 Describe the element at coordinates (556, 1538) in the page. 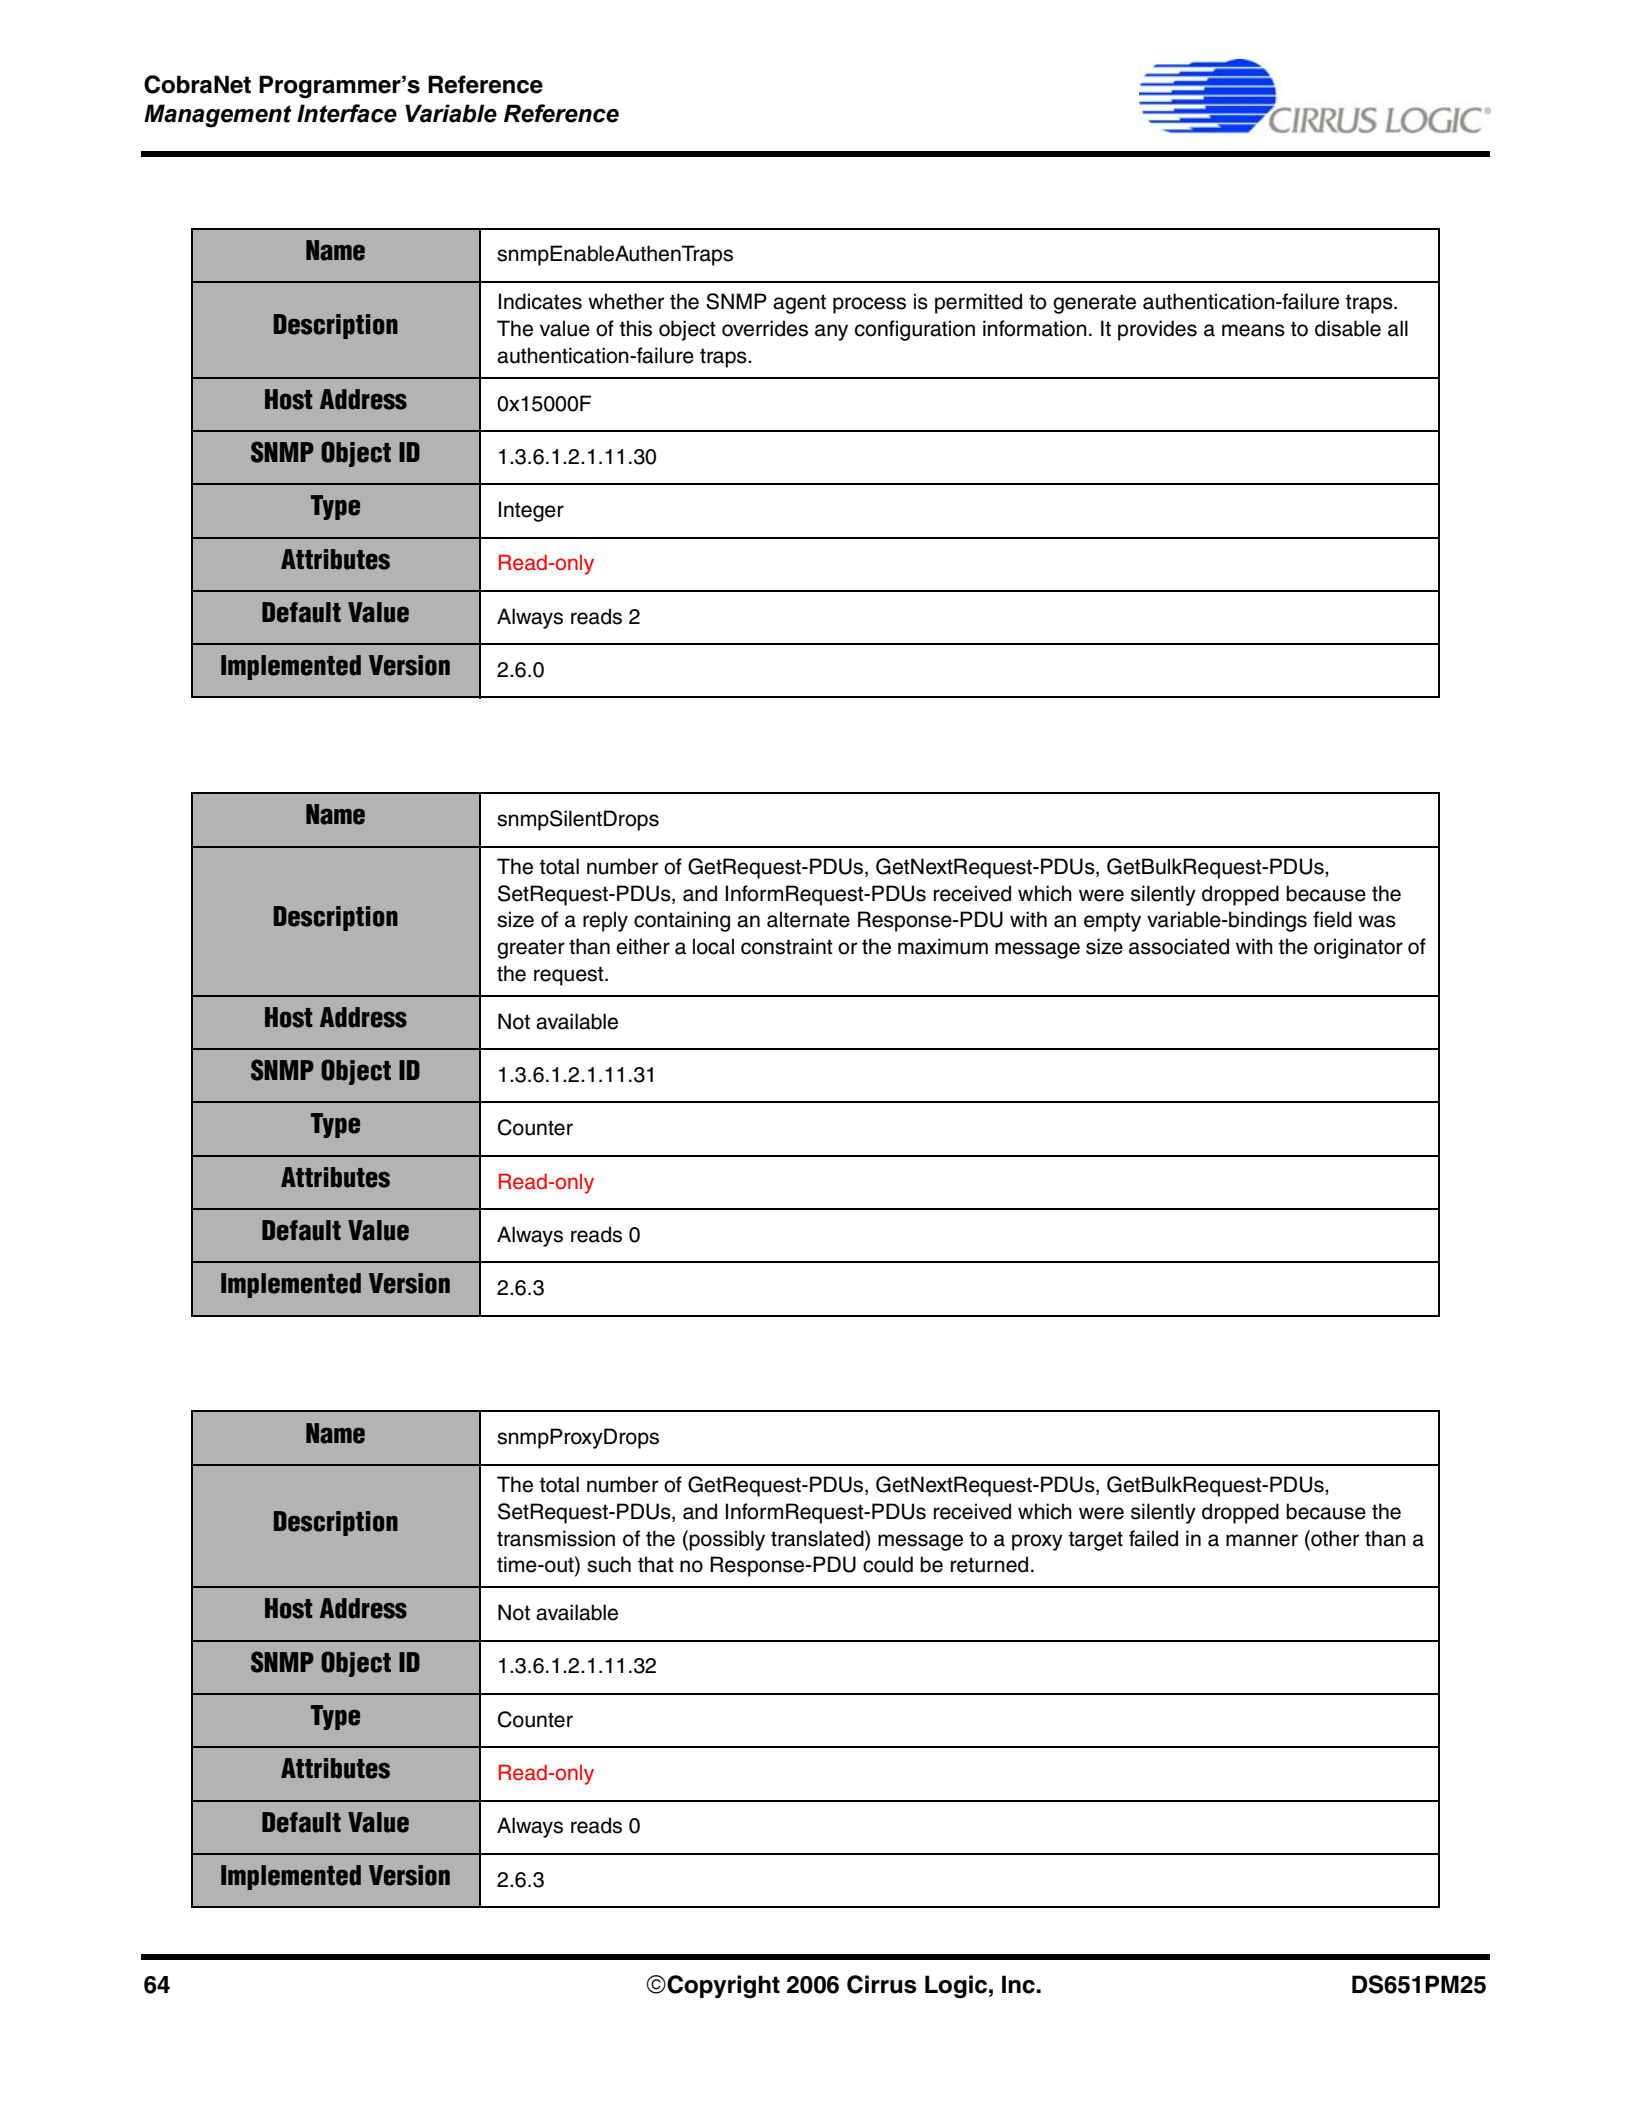

I see `transmission` at that location.
